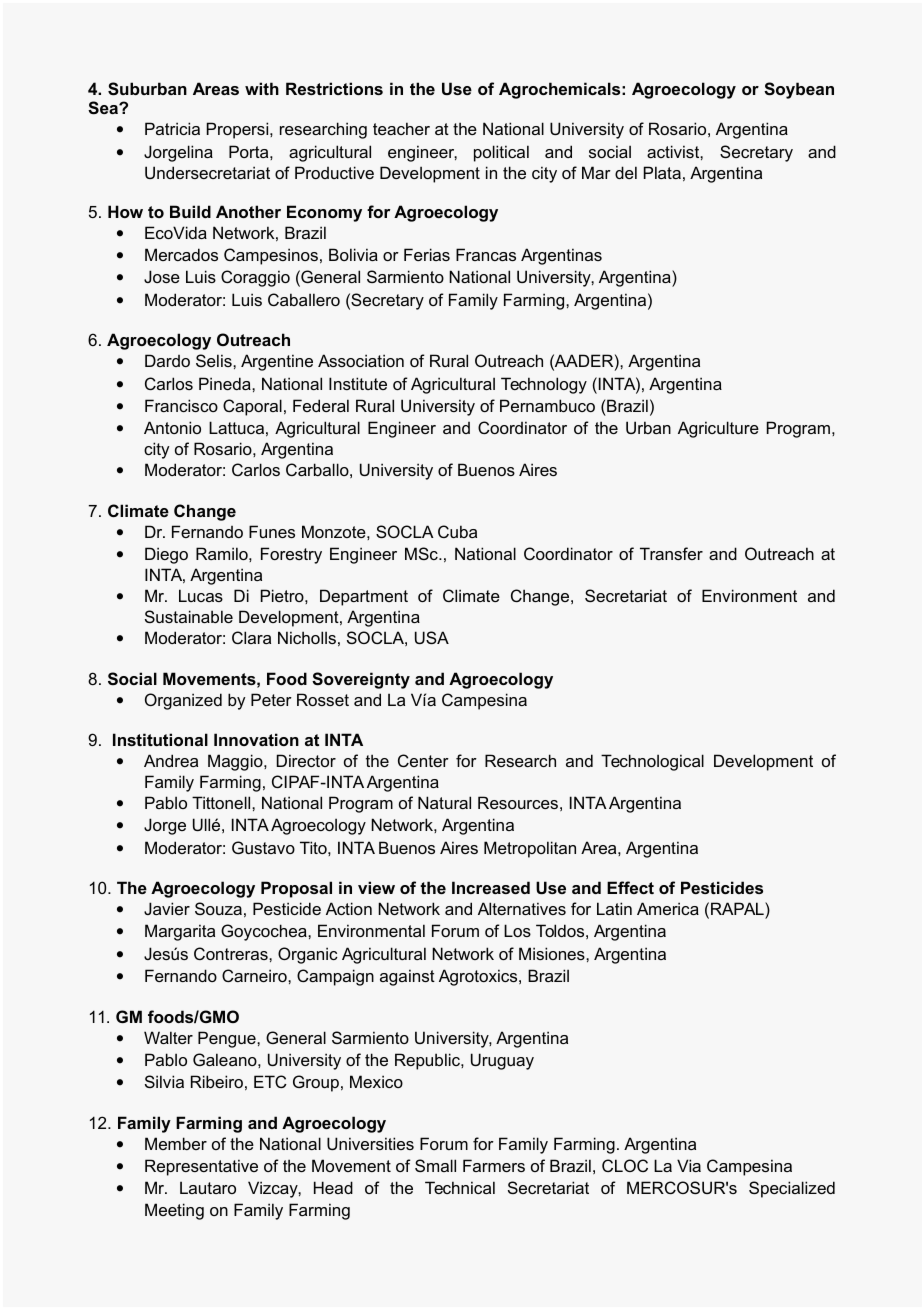 This image has height=1308, width=924. Describe the element at coordinates (444, 802) in the image. I see `Natural` at that location.
